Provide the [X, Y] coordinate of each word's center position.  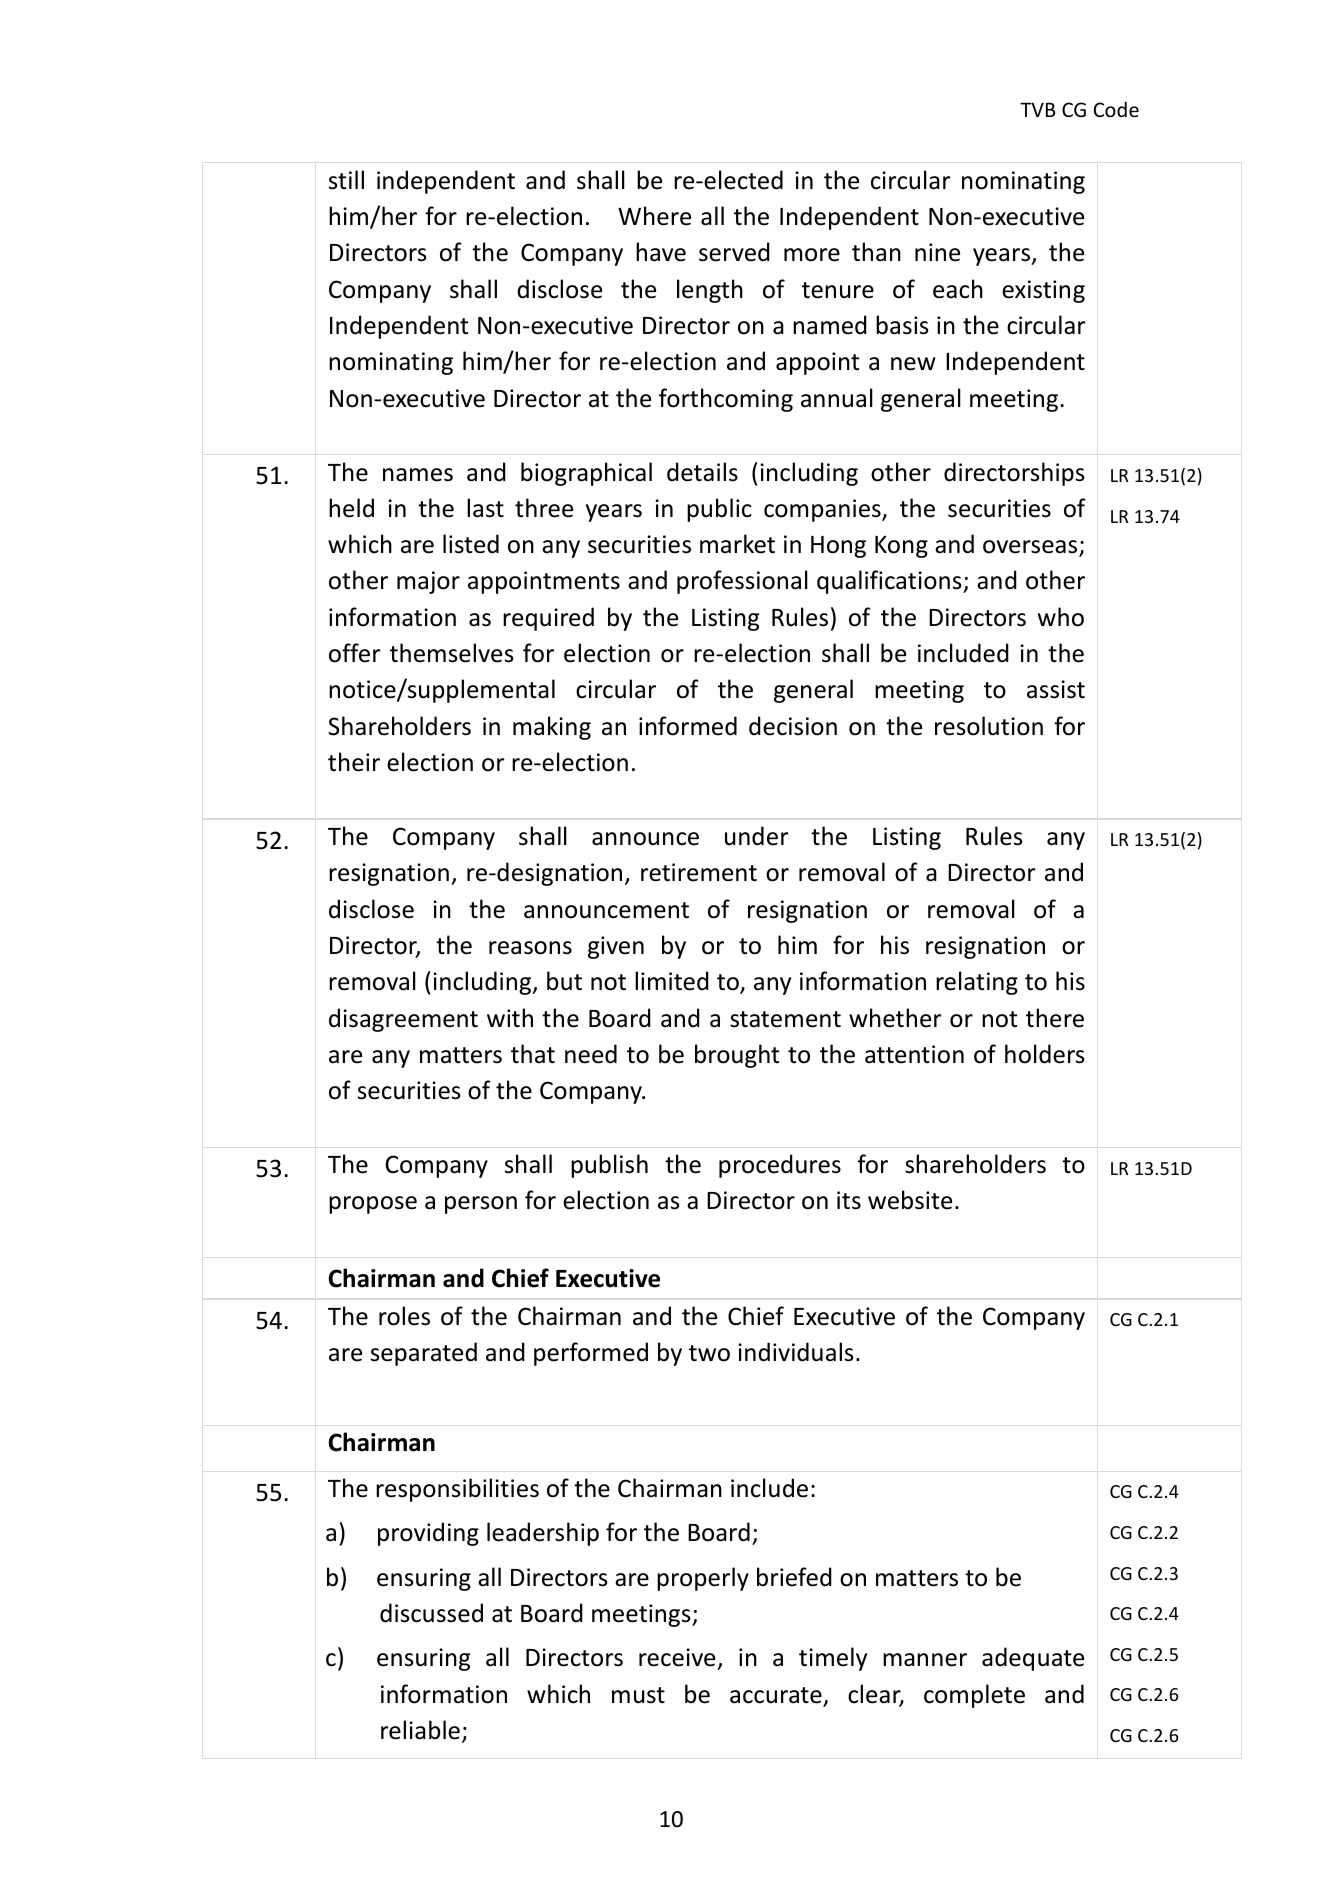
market [737, 544]
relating [977, 983]
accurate [777, 1696]
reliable [420, 1730]
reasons [530, 948]
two [709, 1353]
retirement [699, 872]
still [346, 180]
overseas [1031, 548]
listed [471, 544]
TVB [1037, 109]
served [734, 252]
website [910, 1200]
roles [404, 1316]
